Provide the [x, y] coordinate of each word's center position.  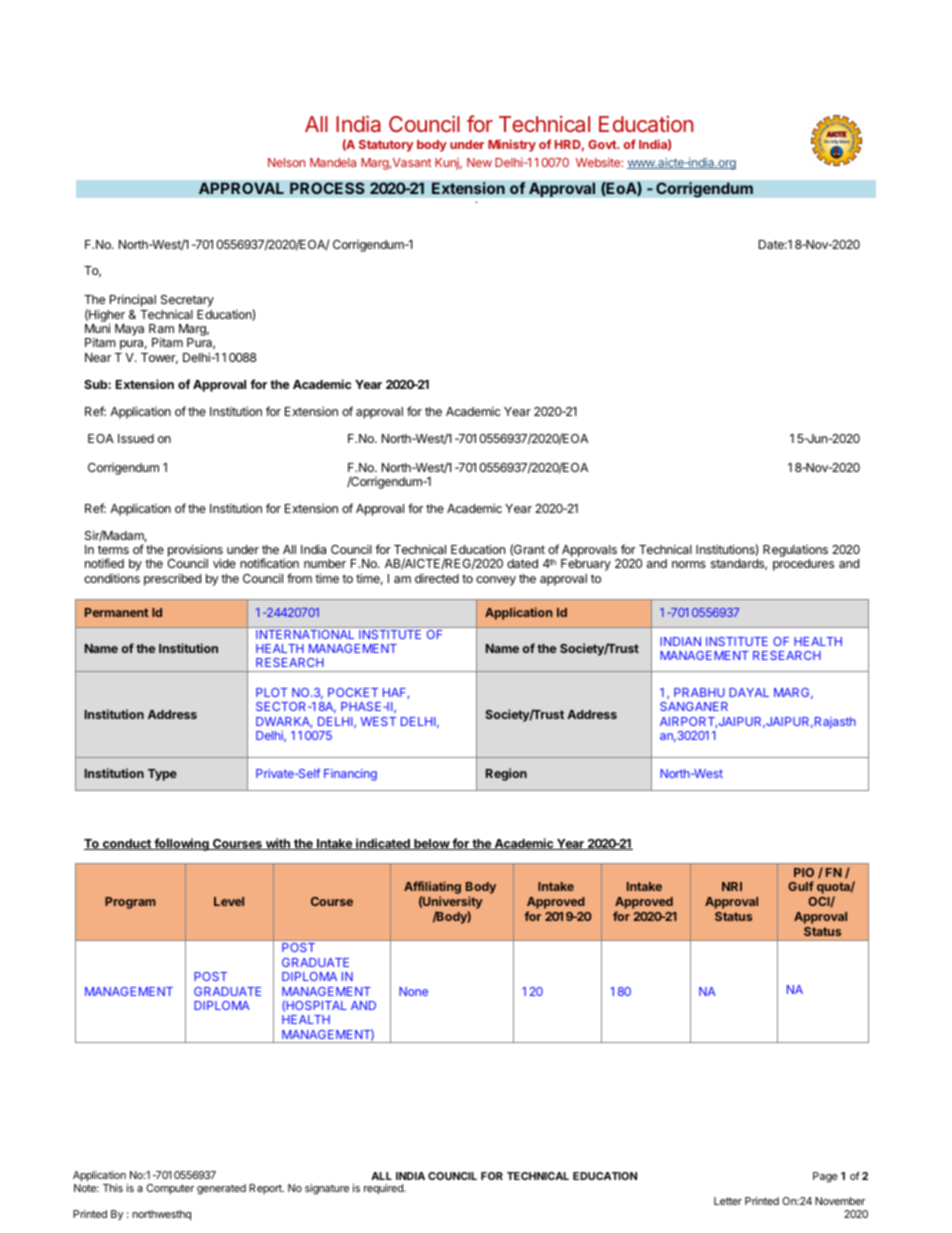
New [479, 162]
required [384, 1189]
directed [437, 578]
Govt [603, 144]
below [431, 844]
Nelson [286, 162]
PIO [804, 872]
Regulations [795, 552]
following [181, 844]
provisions [195, 552]
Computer [170, 1189]
